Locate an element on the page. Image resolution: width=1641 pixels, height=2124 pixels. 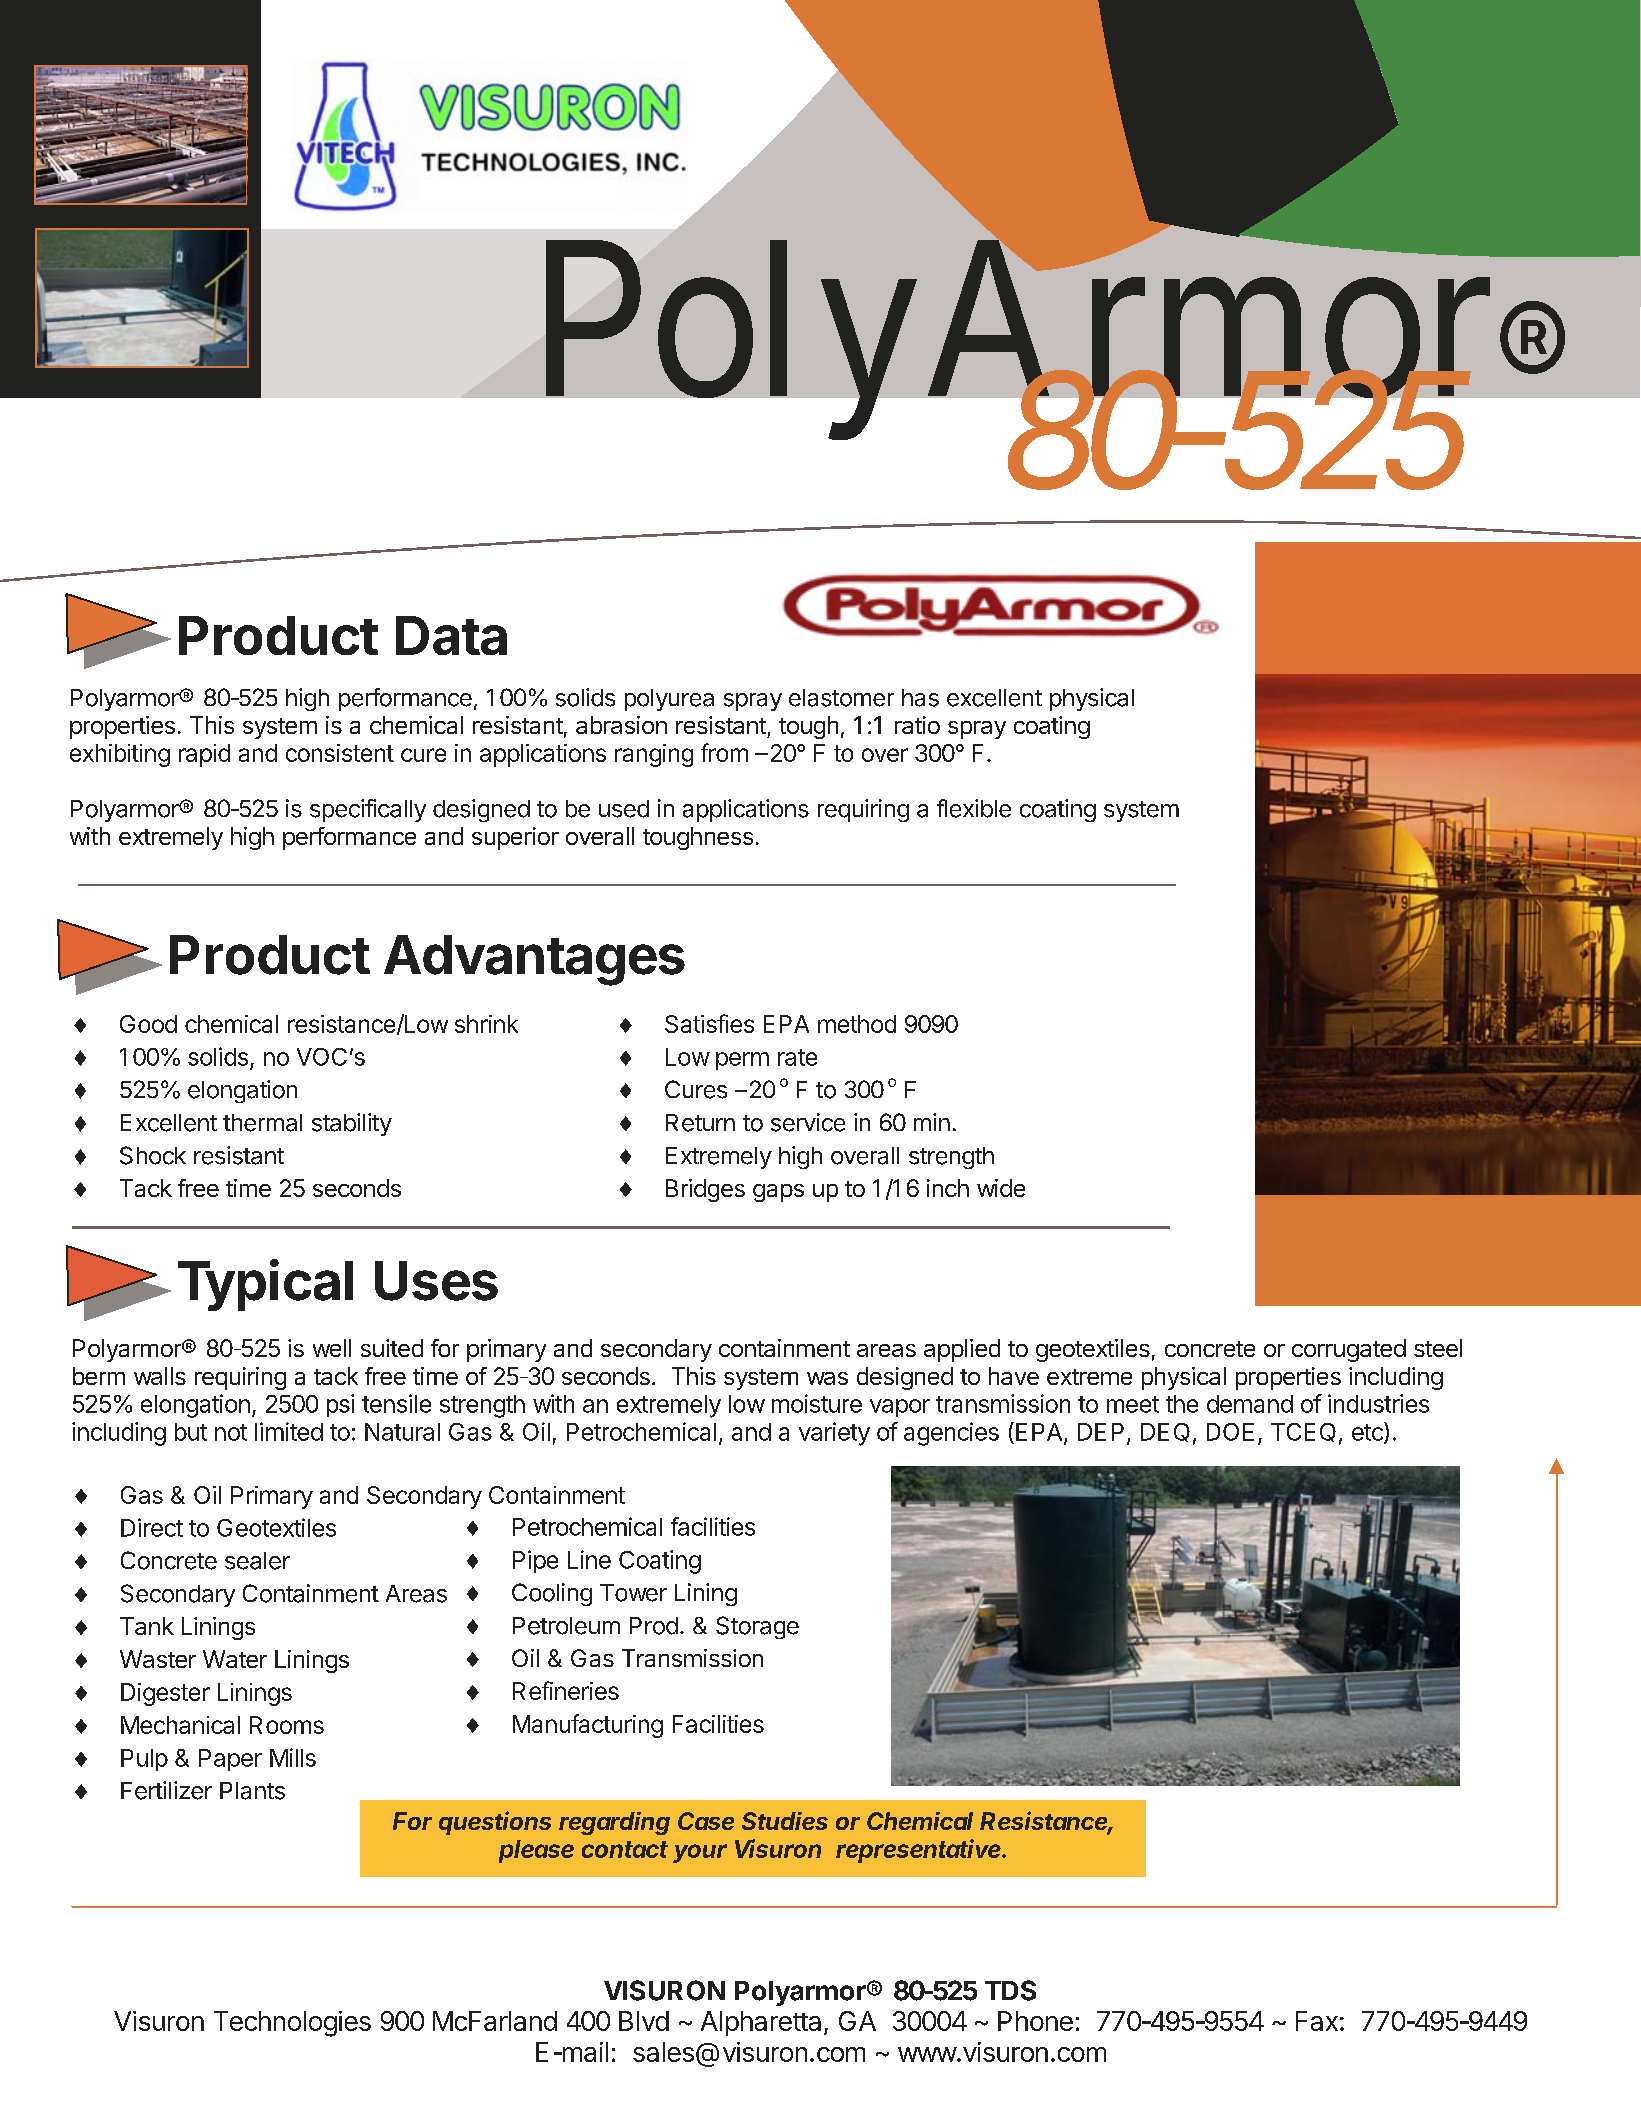
wide is located at coordinates (1001, 1188).
